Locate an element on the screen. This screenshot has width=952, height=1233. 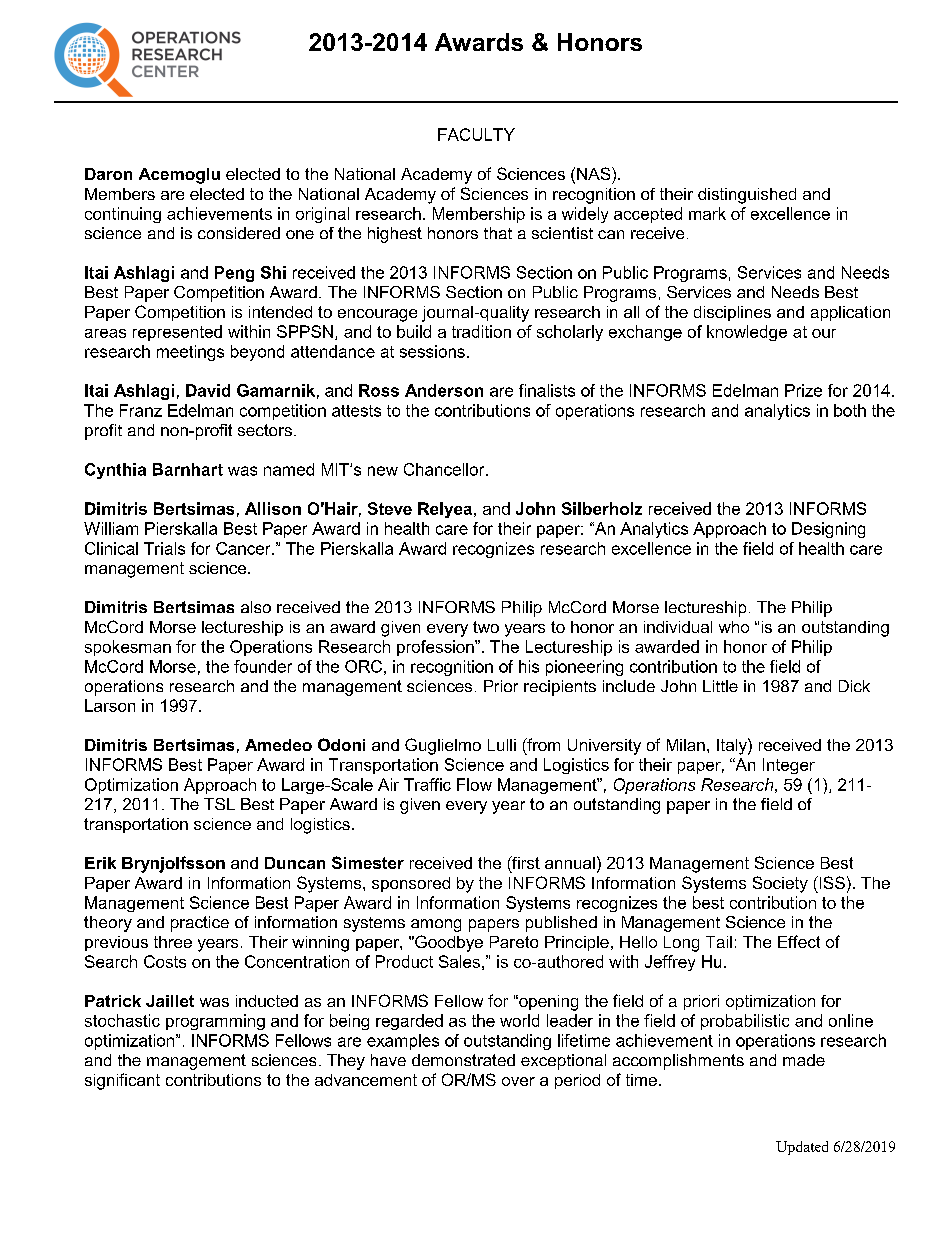
who is located at coordinates (734, 627).
